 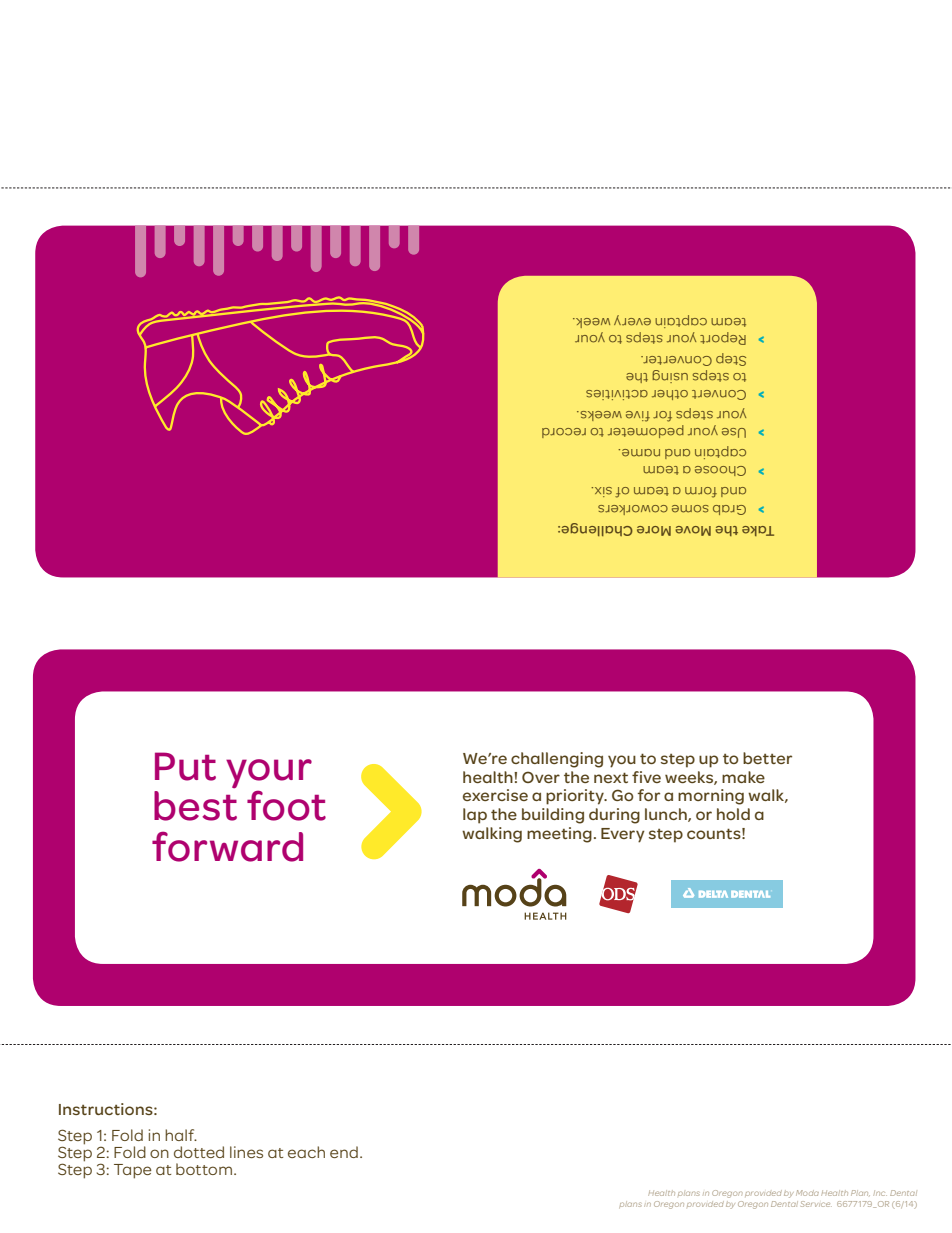 What do you see at coordinates (559, 835) in the screenshot?
I see `meeting` at bounding box center [559, 835].
